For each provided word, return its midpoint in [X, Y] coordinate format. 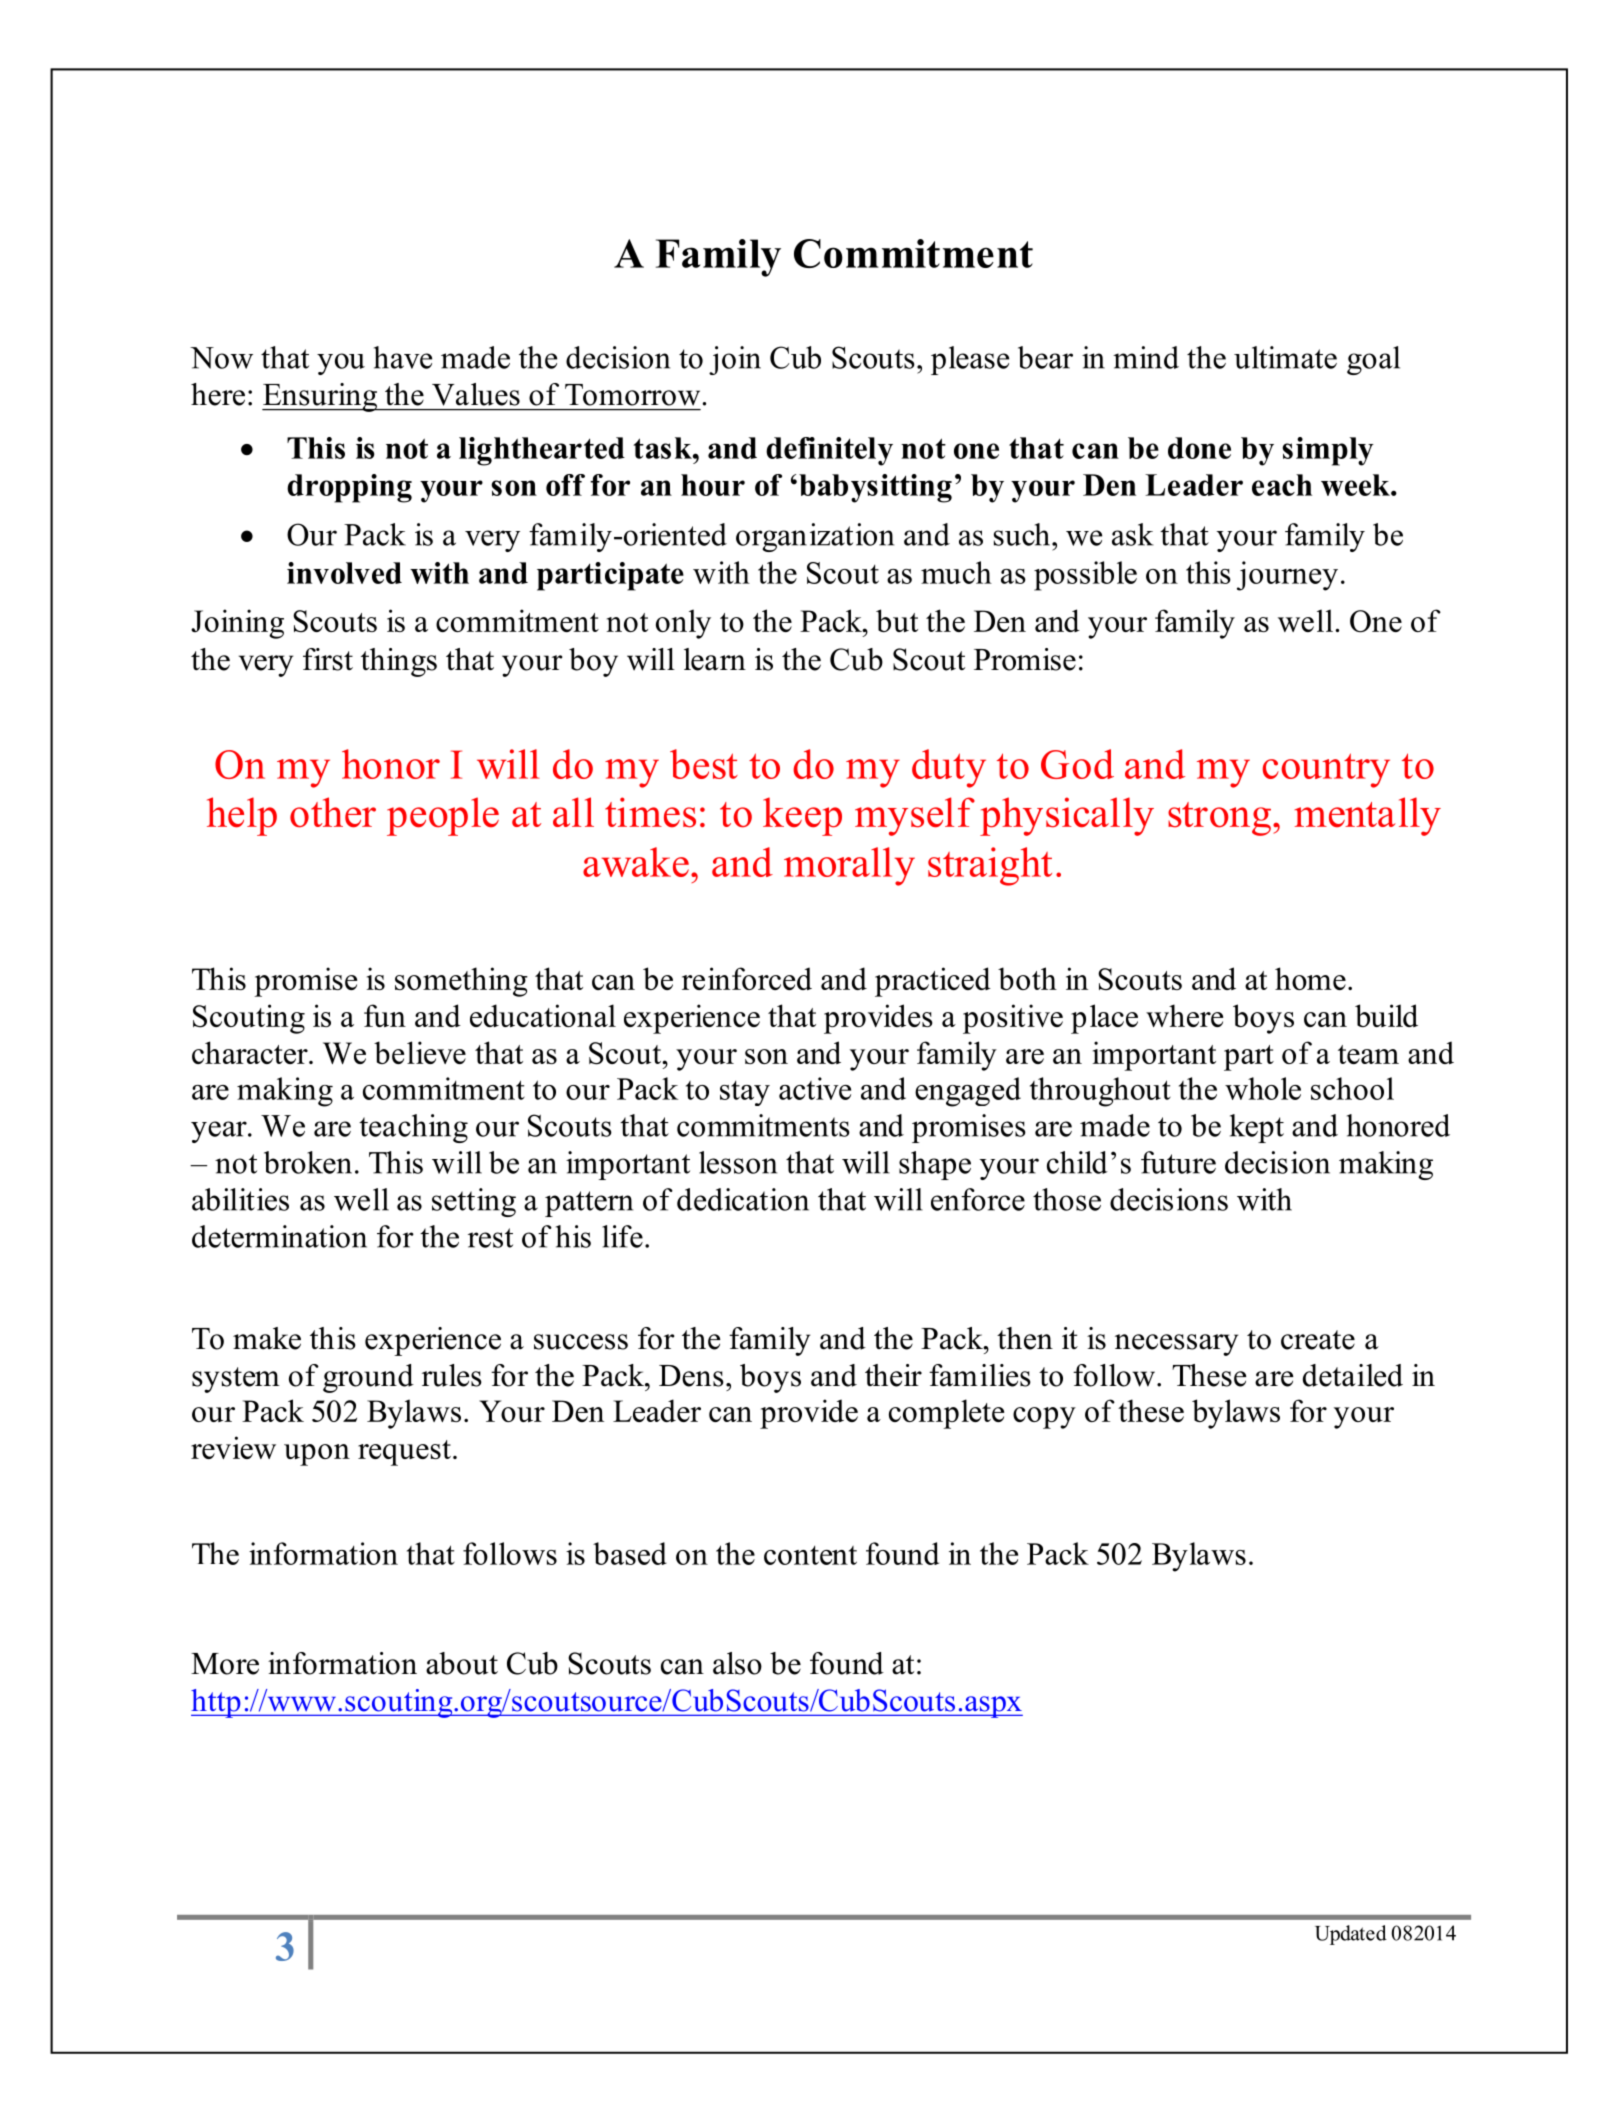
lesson [738, 1162]
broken [308, 1162]
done [1199, 448]
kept [1257, 1128]
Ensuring [321, 397]
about [462, 1663]
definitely [829, 451]
